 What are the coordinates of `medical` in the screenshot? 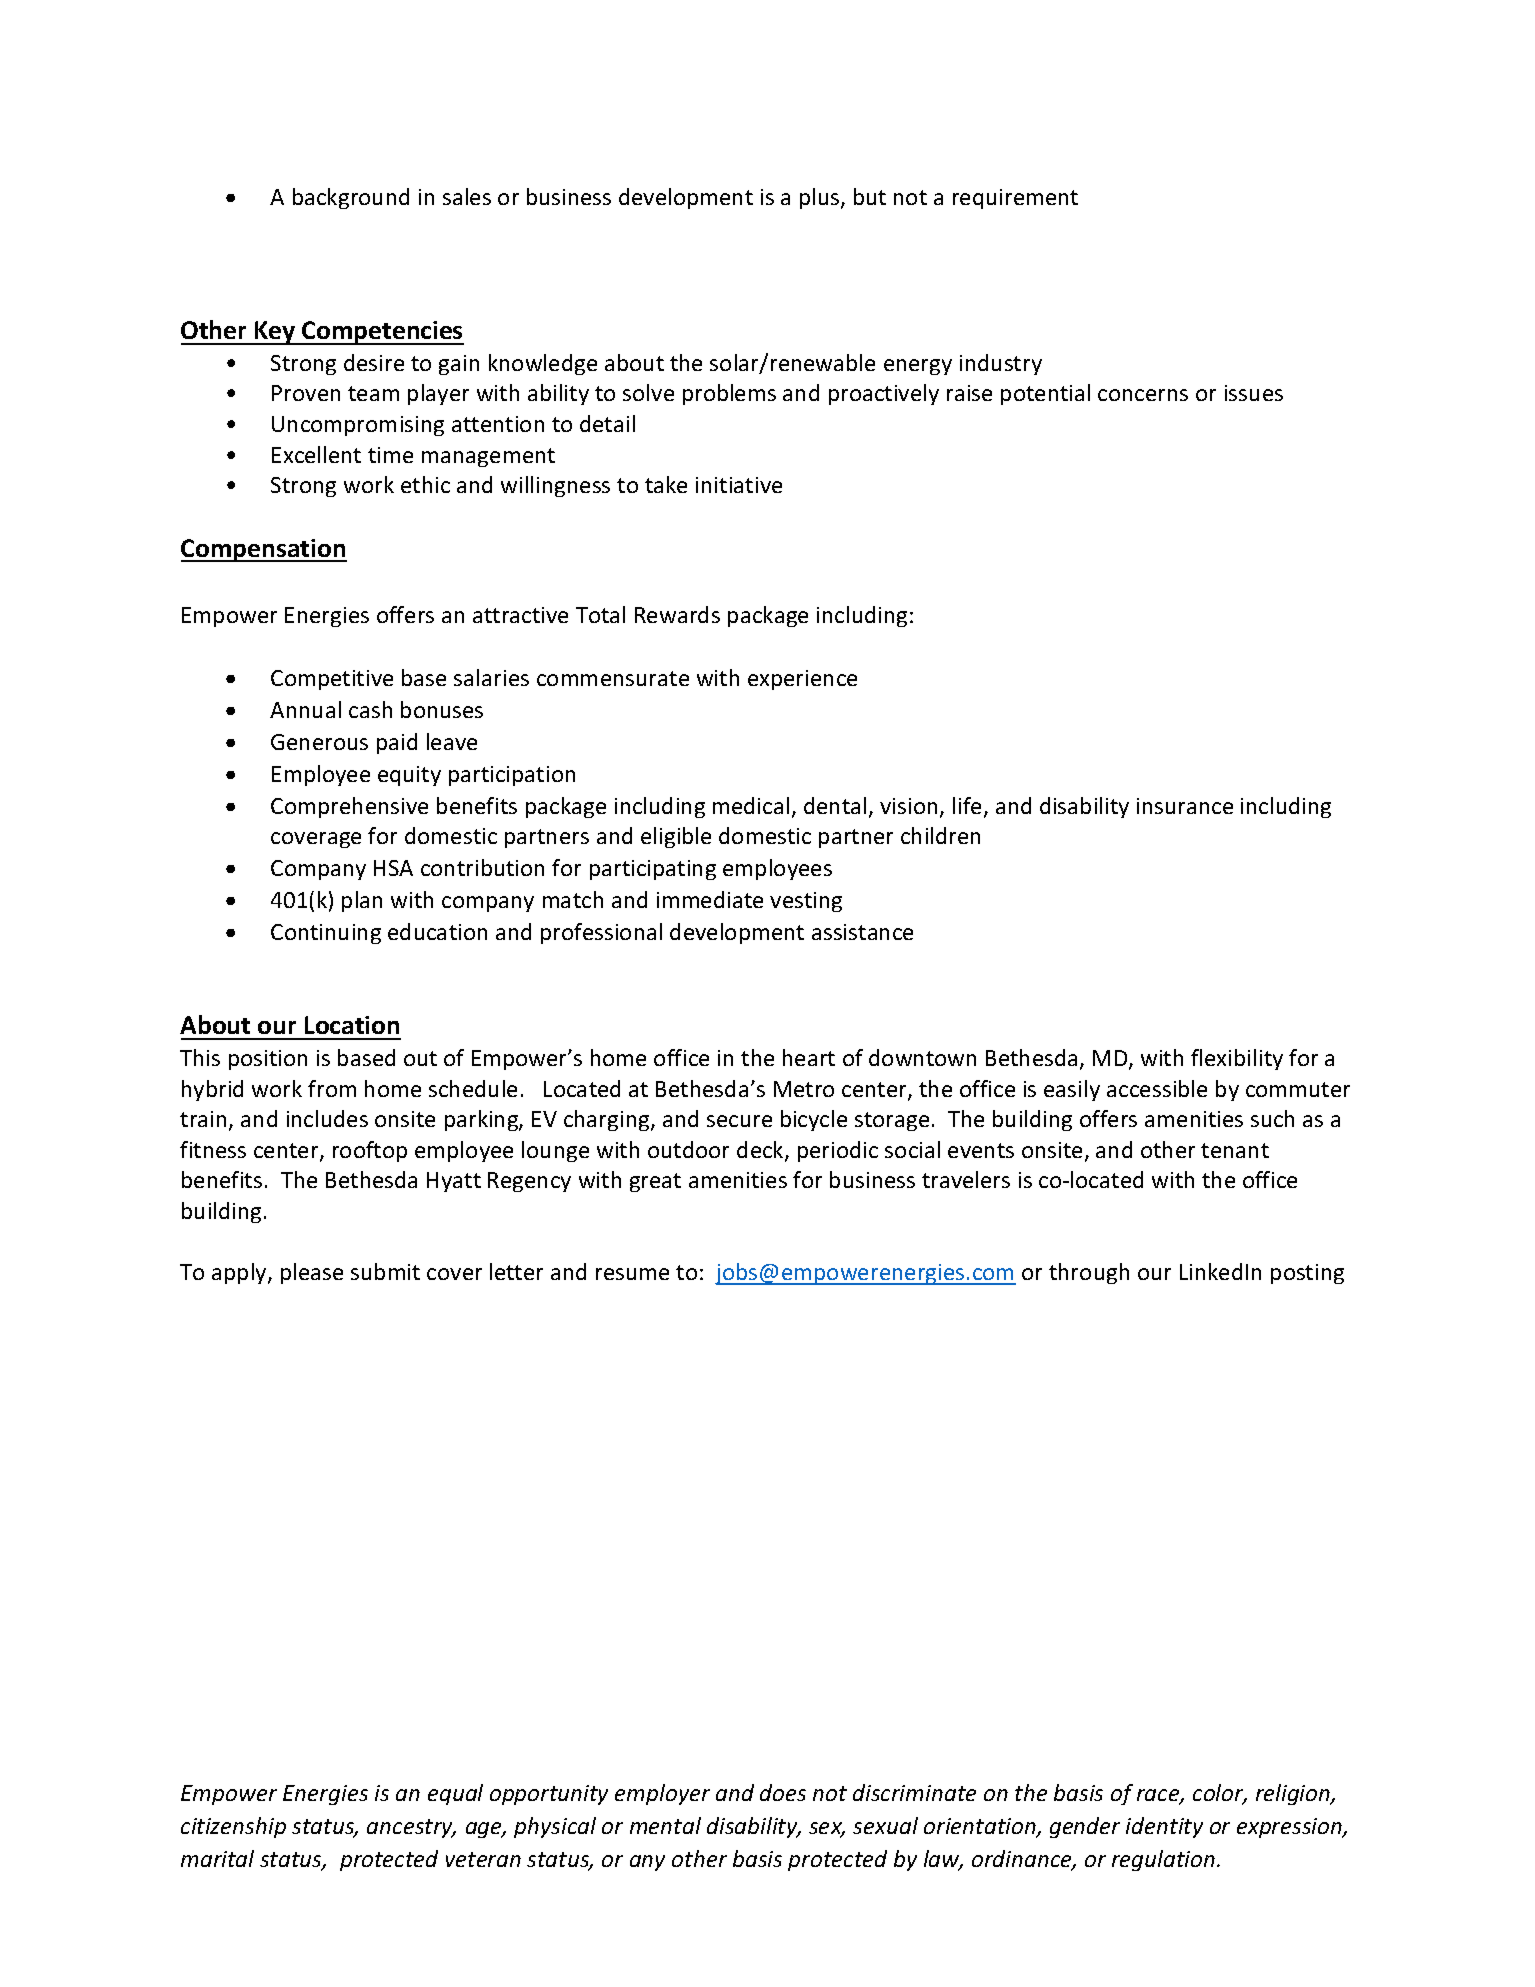 It's located at (751, 805).
